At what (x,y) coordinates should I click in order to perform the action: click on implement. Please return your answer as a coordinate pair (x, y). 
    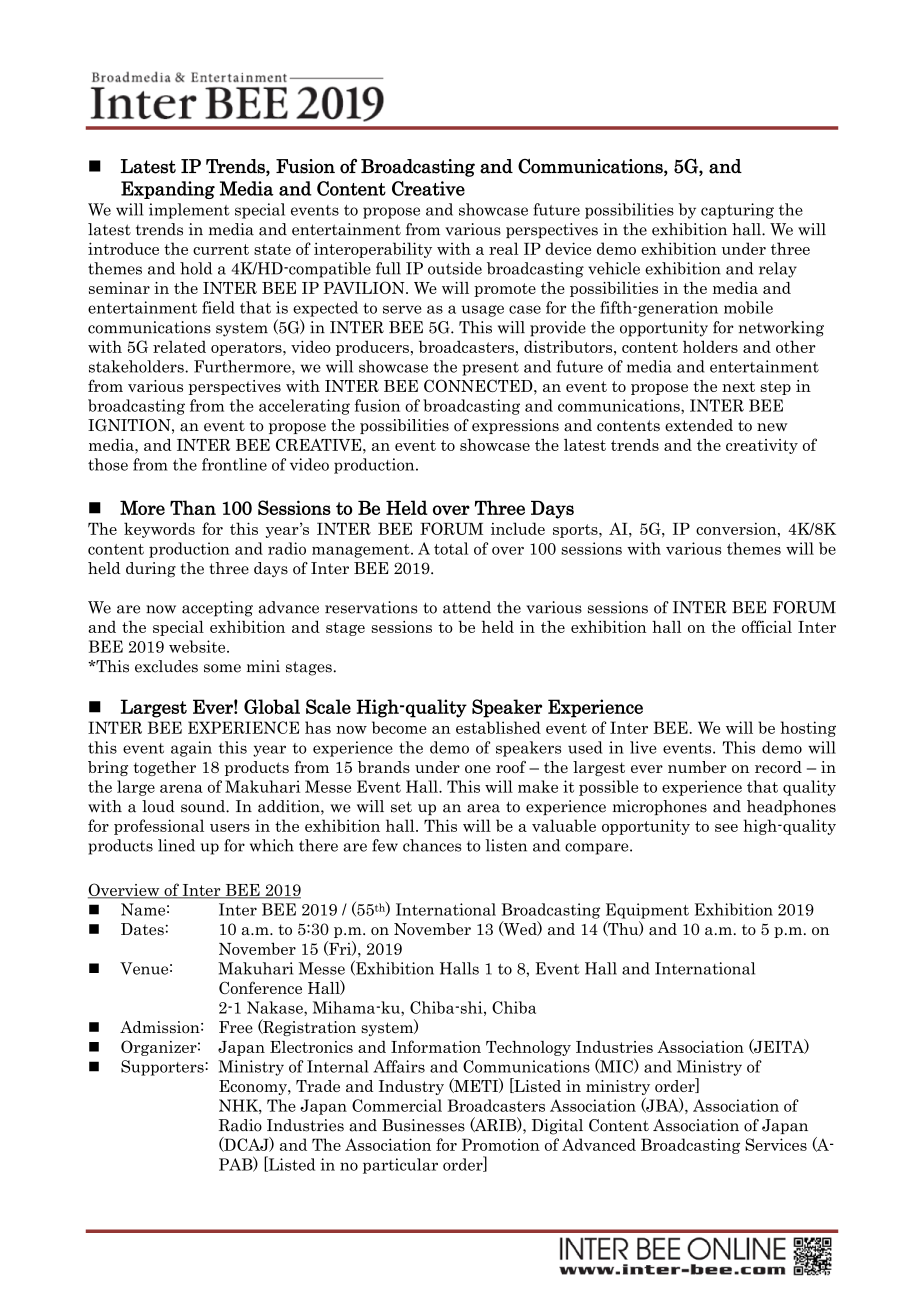
    Looking at the image, I should click on (189, 211).
